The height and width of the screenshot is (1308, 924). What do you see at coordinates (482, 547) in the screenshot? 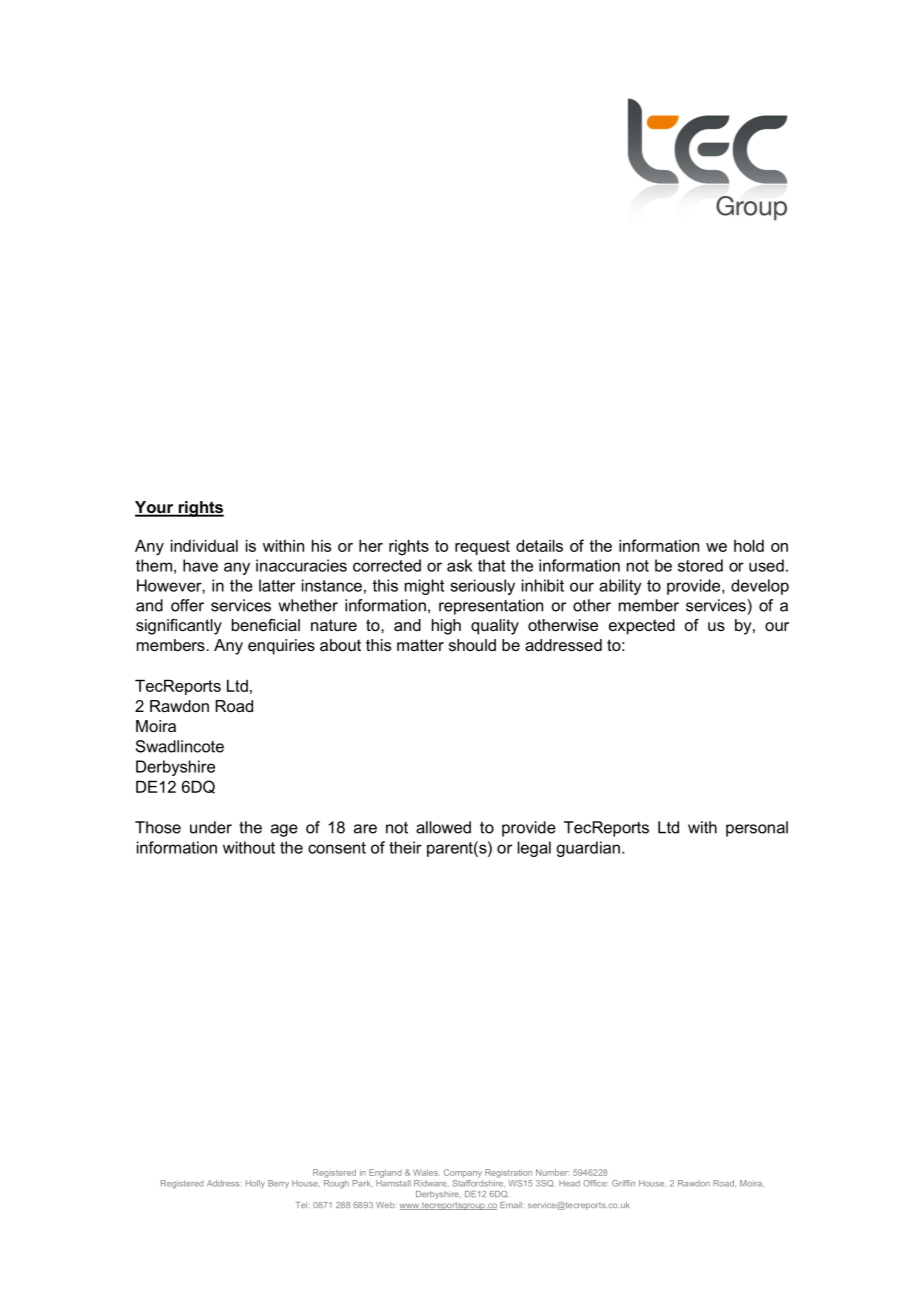
I see `request` at bounding box center [482, 547].
